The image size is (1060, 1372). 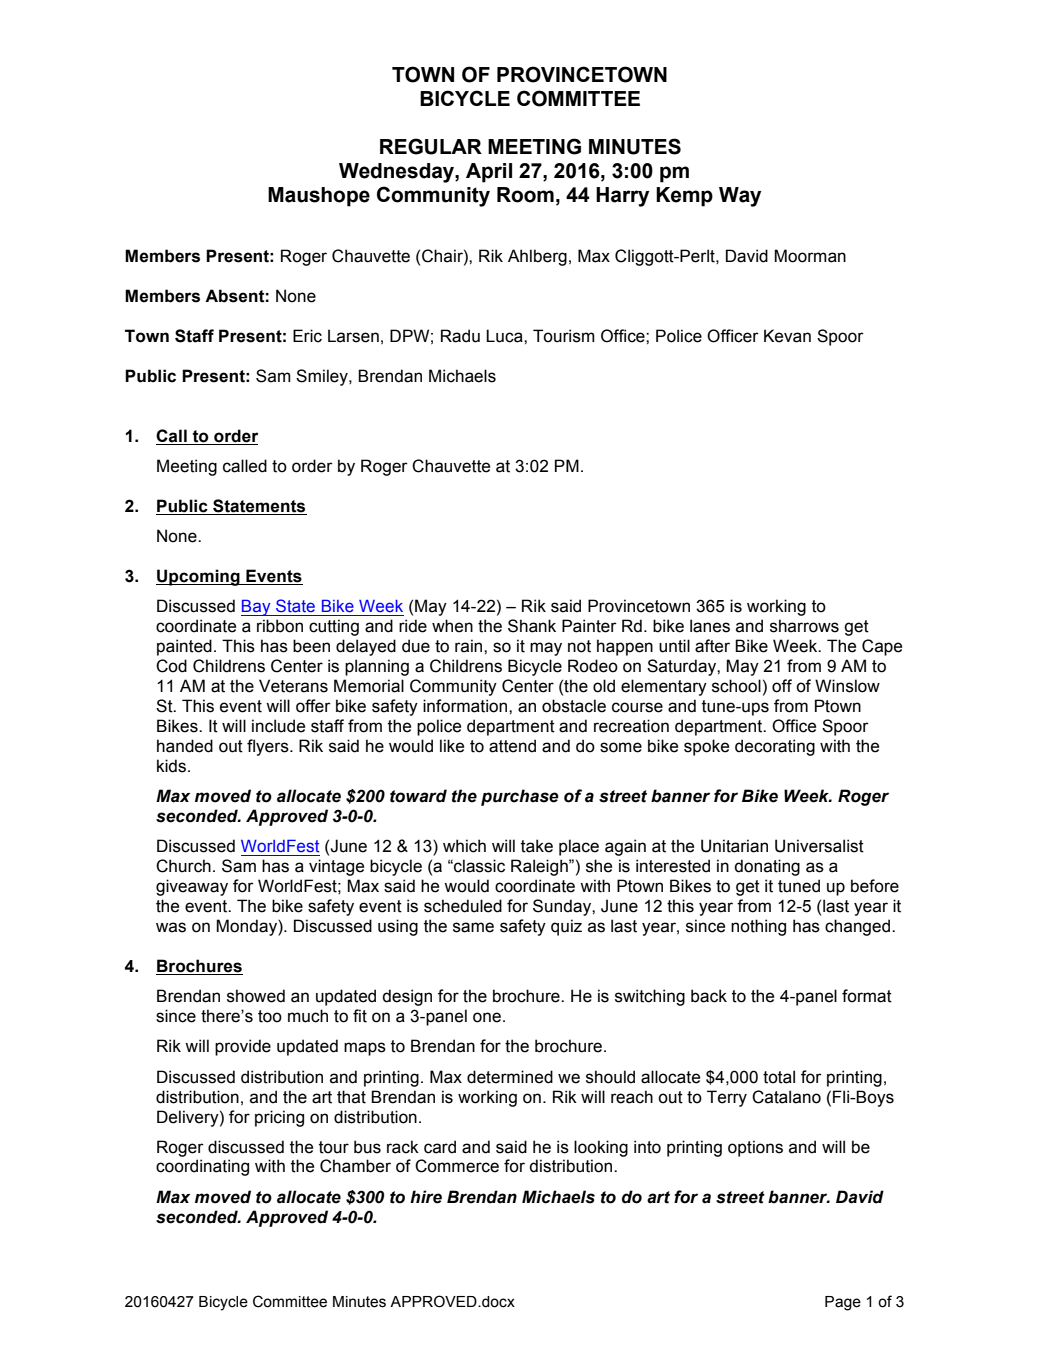 I want to click on REGULAR, so click(x=431, y=146).
